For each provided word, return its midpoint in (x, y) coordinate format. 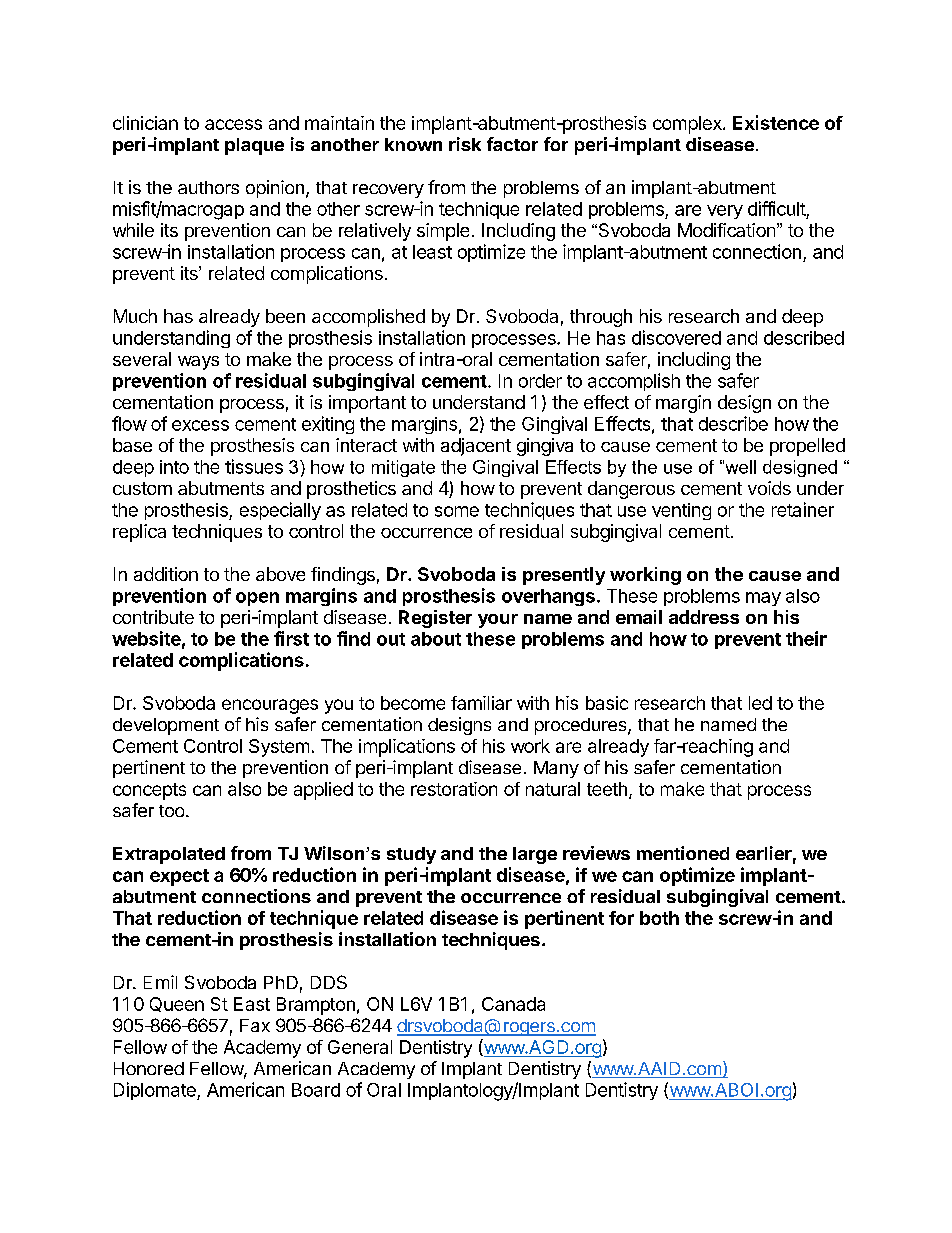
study (411, 855)
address (704, 617)
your (498, 621)
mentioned (683, 853)
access (233, 124)
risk (465, 144)
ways (198, 363)
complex (688, 125)
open (257, 599)
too (173, 811)
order (540, 381)
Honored (149, 1068)
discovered (676, 337)
